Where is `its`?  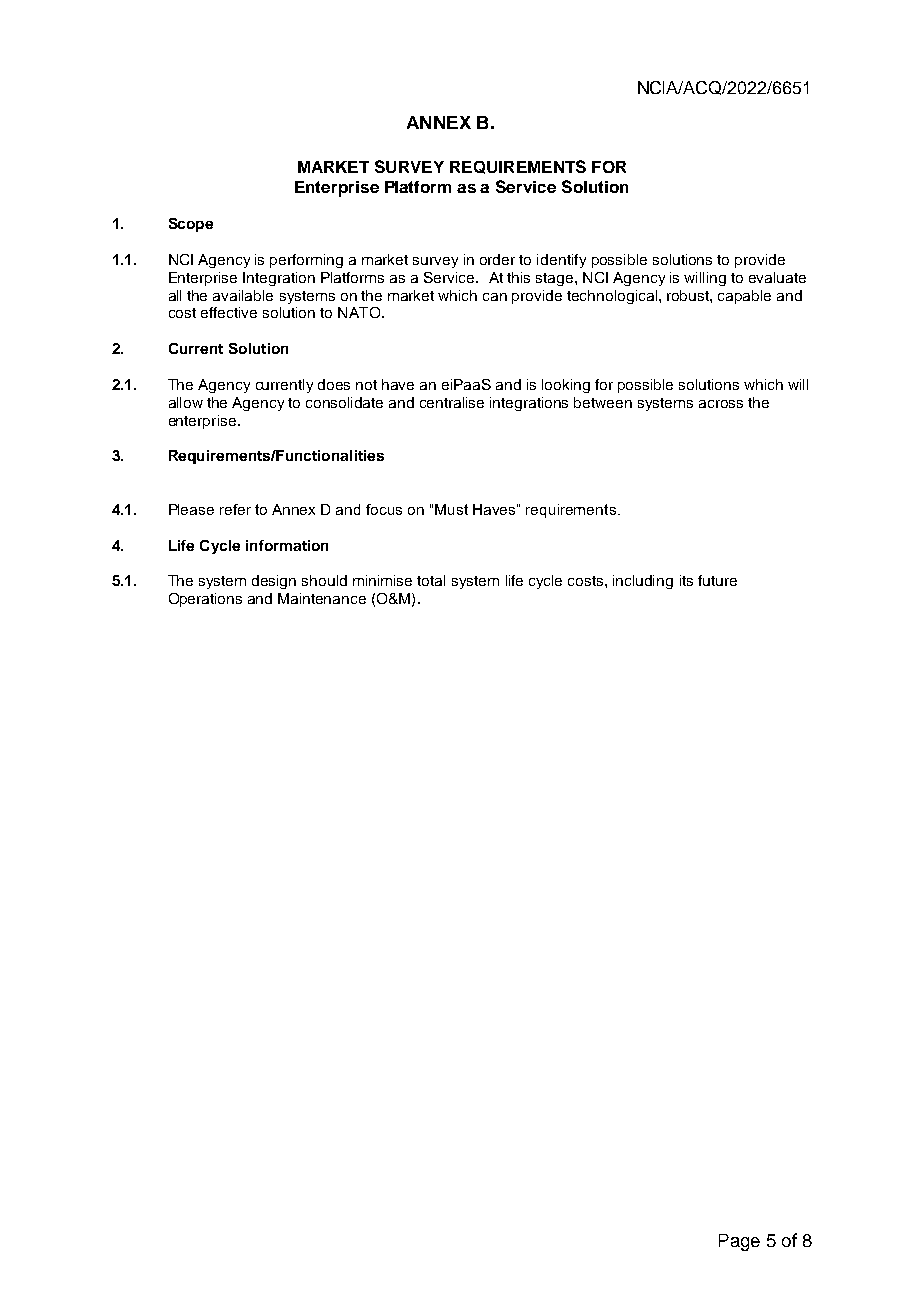
its is located at coordinates (686, 580).
